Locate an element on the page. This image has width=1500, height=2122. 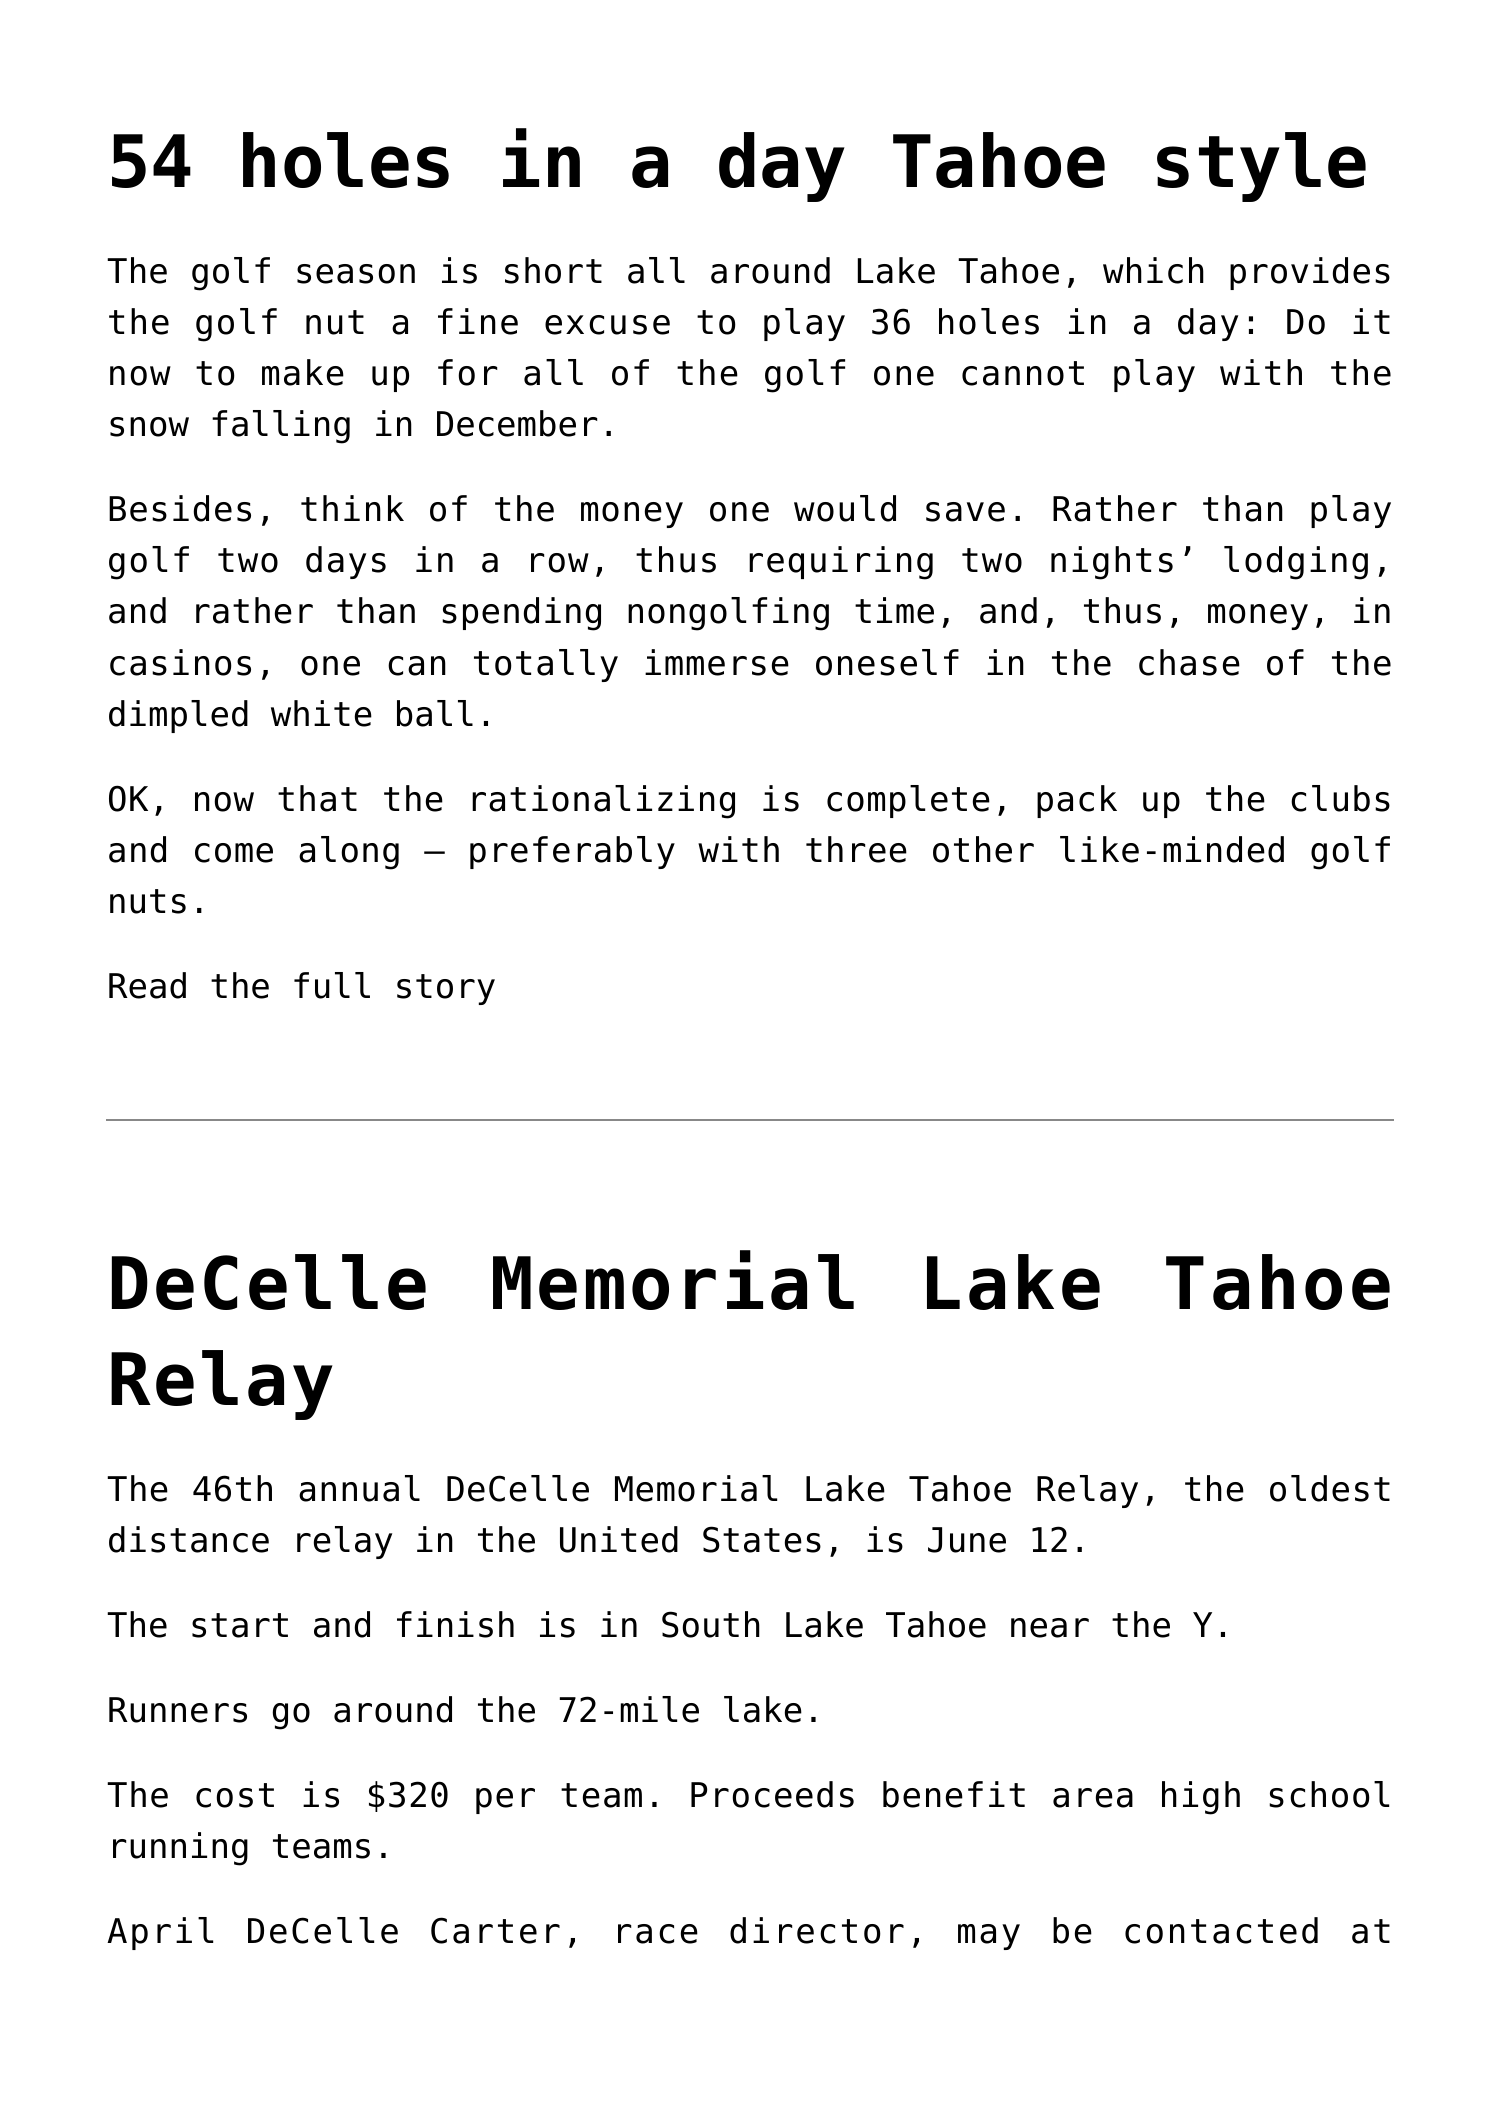
oldest is located at coordinates (1330, 1488).
